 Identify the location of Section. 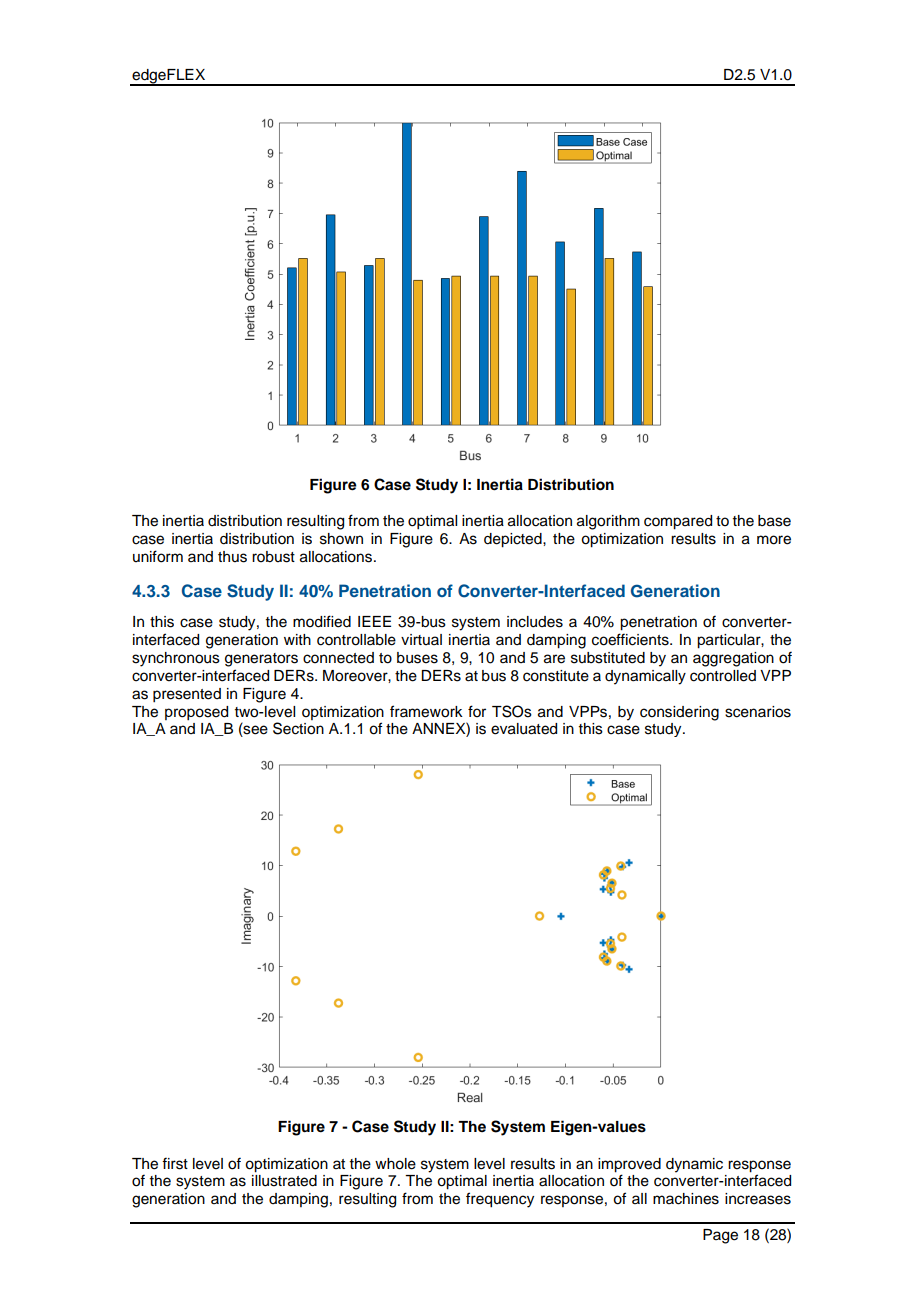
(298, 728).
